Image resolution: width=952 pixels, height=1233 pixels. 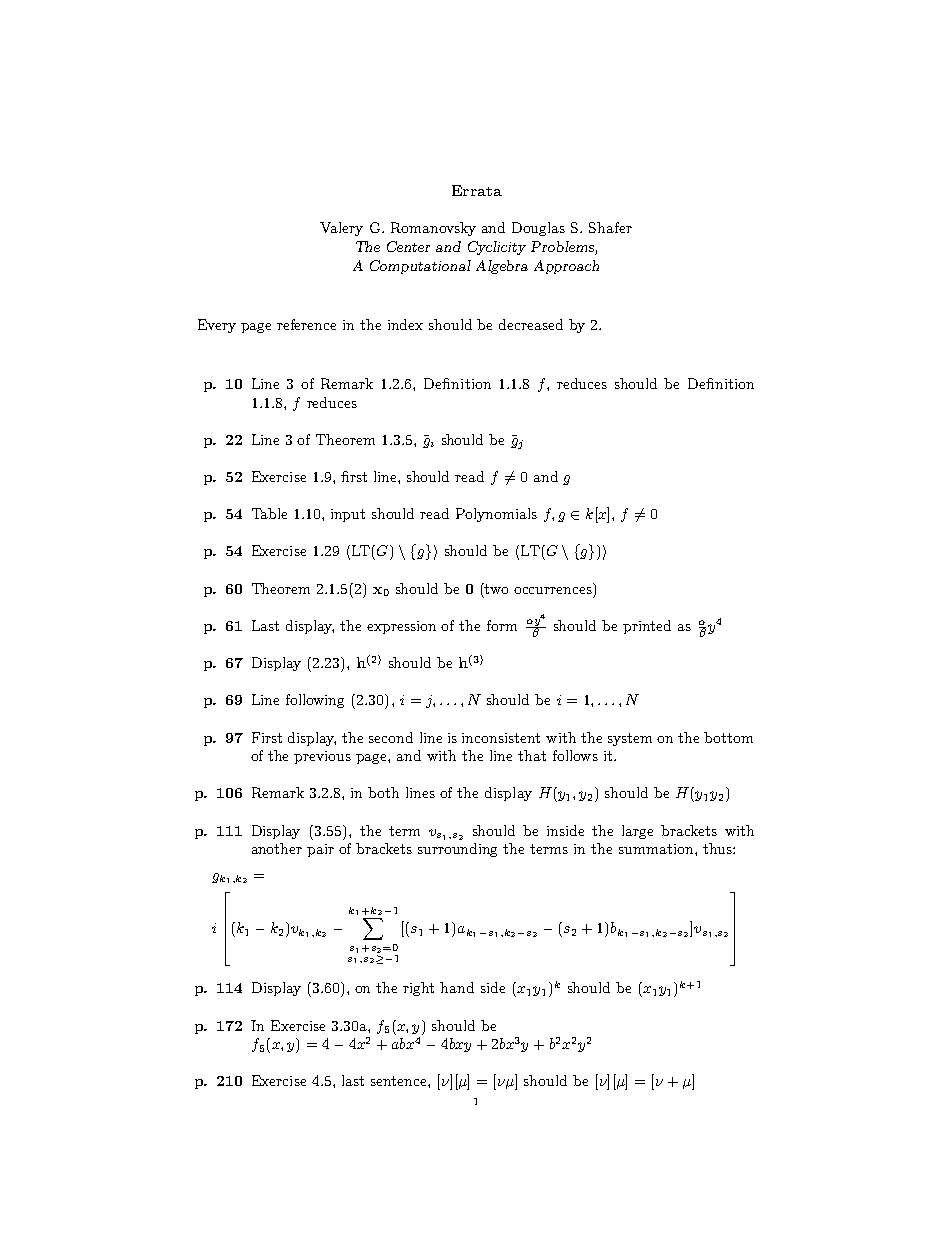 What do you see at coordinates (315, 701) in the page?
I see `following` at bounding box center [315, 701].
